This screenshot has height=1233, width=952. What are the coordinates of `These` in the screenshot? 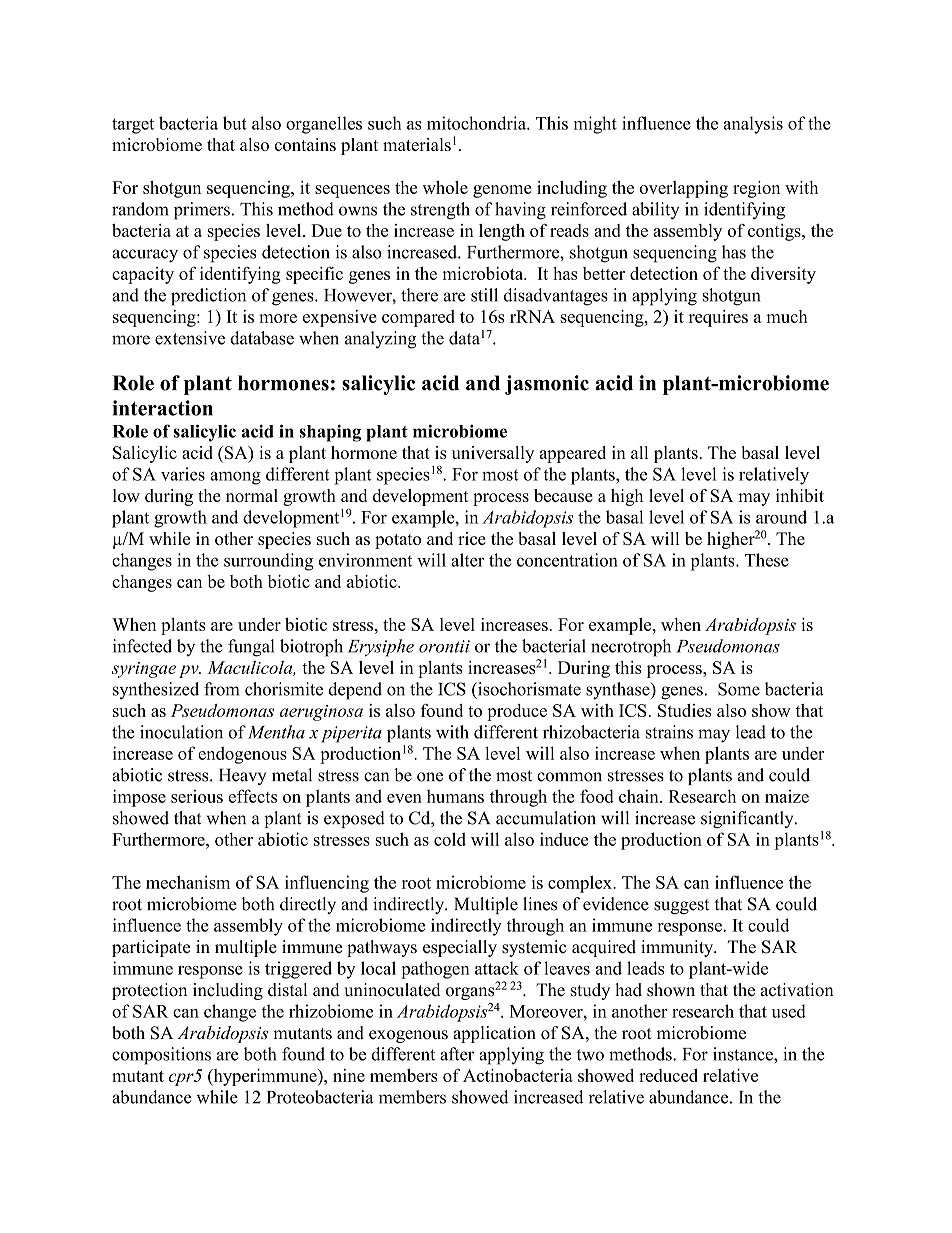 It's located at (767, 560).
